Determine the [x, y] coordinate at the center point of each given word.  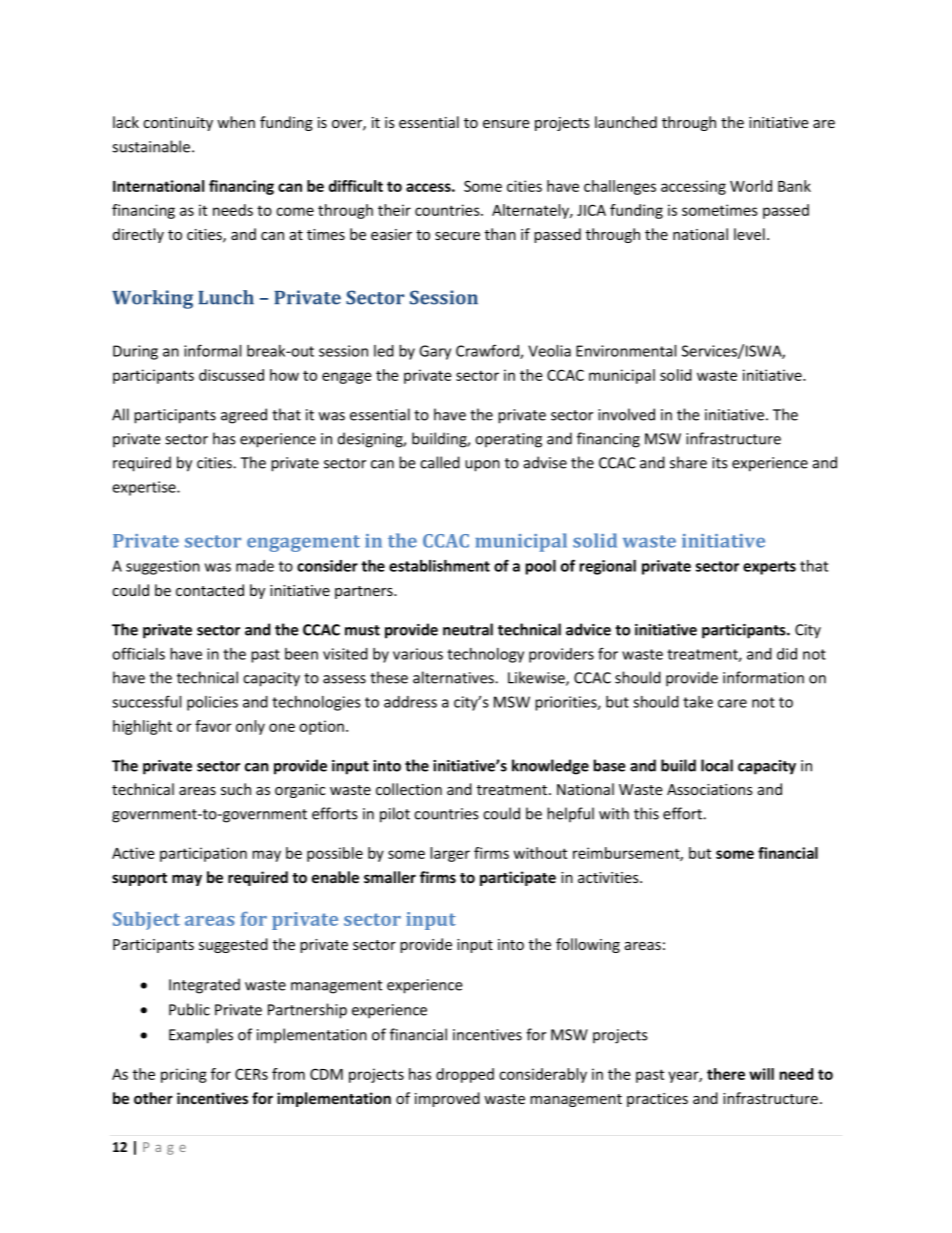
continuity [178, 124]
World [751, 186]
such [236, 789]
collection [409, 789]
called [440, 462]
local [717, 765]
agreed [244, 416]
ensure [506, 124]
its [720, 463]
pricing [184, 1075]
